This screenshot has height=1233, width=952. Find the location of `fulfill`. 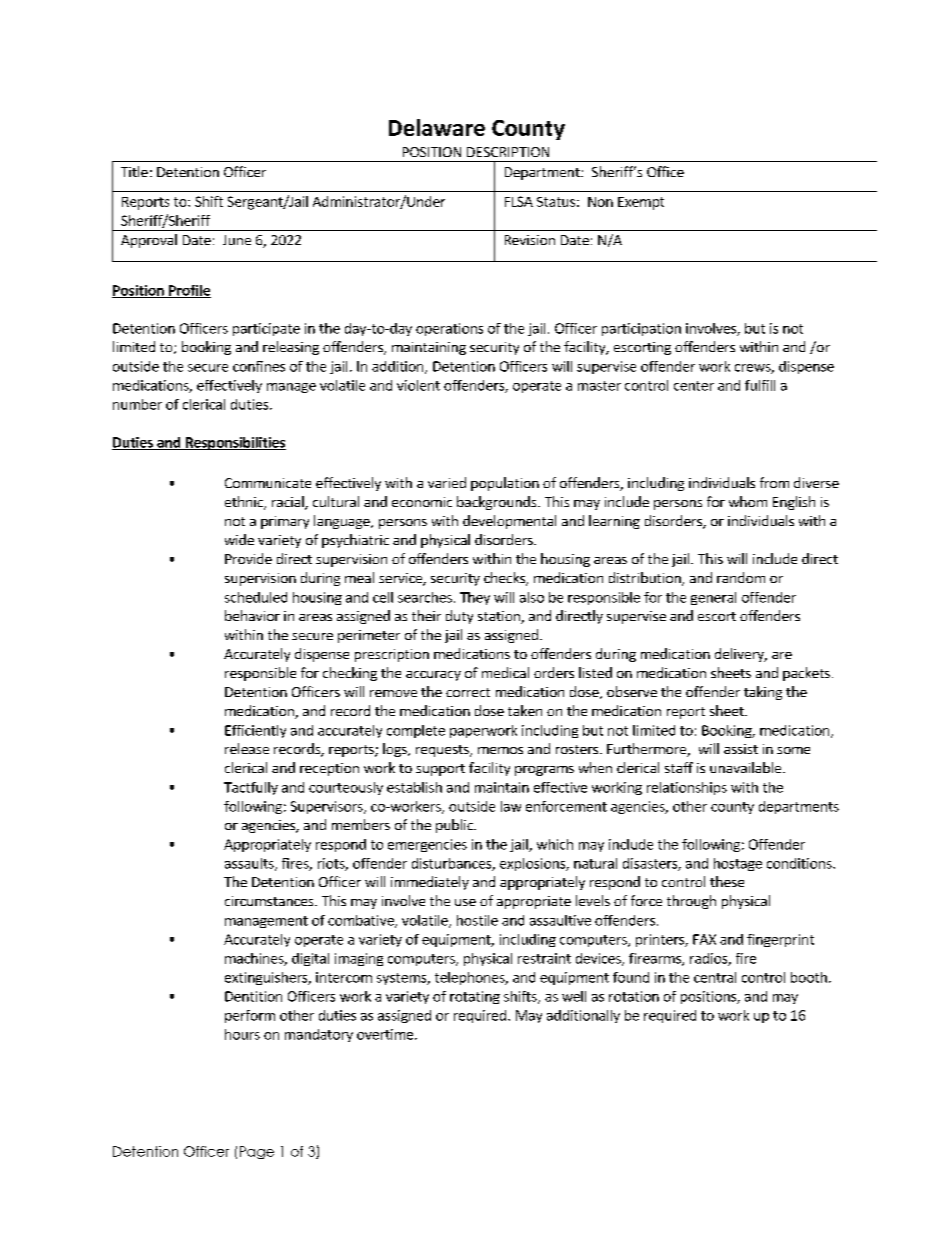

fulfill is located at coordinates (760, 385).
